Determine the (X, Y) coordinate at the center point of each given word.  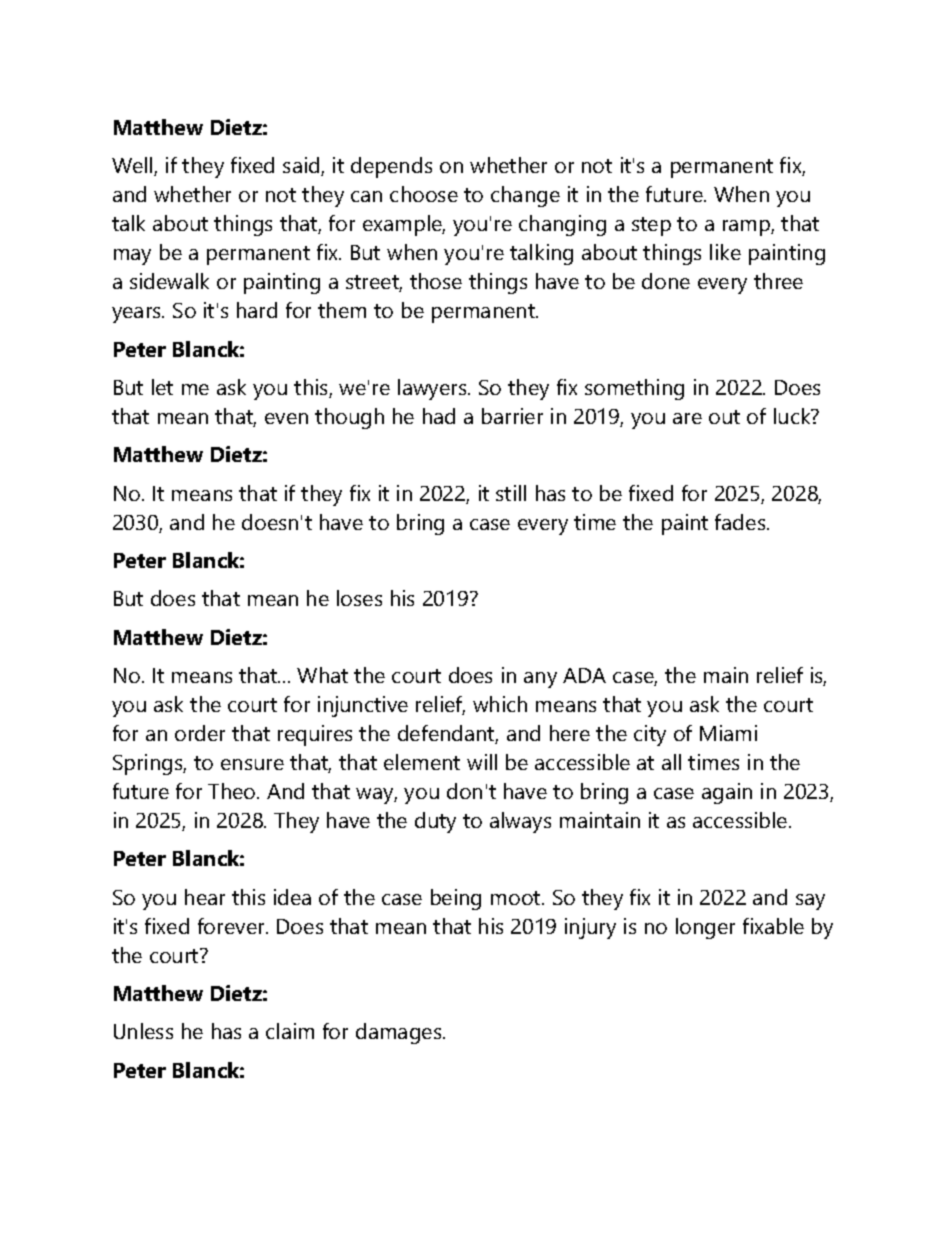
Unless (143, 1031)
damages (400, 1033)
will (482, 762)
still (511, 493)
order (200, 733)
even (286, 418)
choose (424, 194)
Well (133, 166)
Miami (728, 733)
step (651, 226)
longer (705, 928)
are (687, 418)
